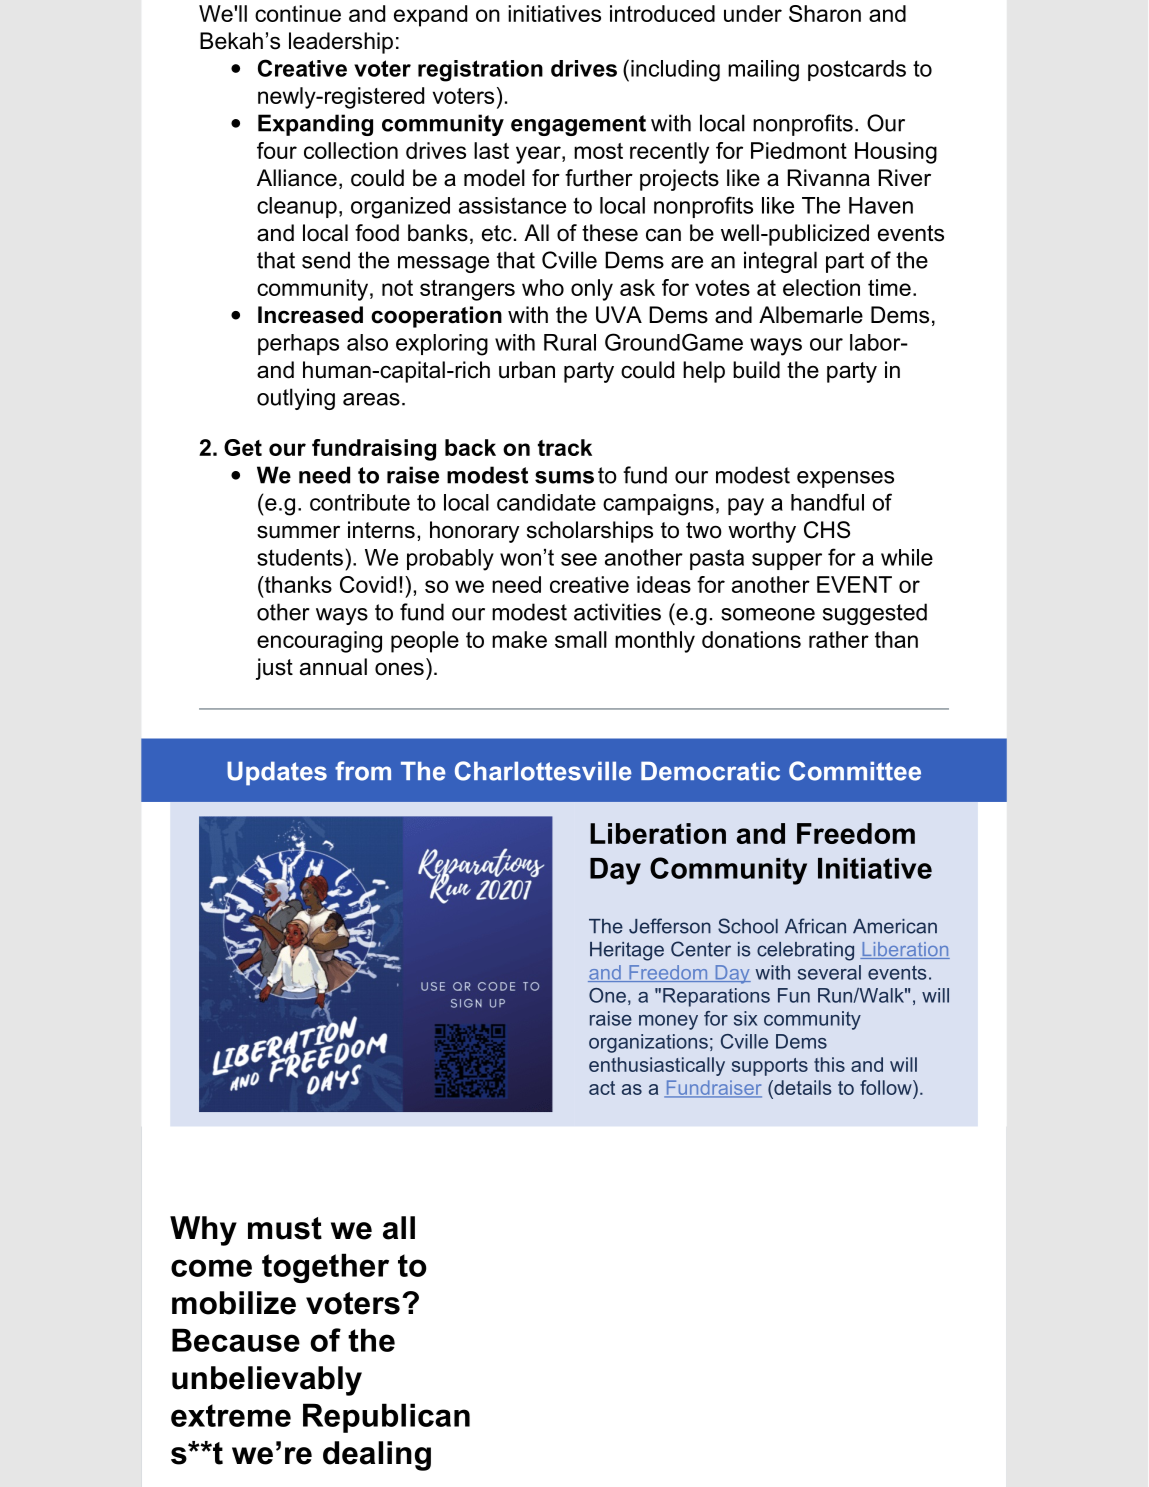 This screenshot has height=1487, width=1149. Describe the element at coordinates (578, 125) in the screenshot. I see `engagement` at that location.
